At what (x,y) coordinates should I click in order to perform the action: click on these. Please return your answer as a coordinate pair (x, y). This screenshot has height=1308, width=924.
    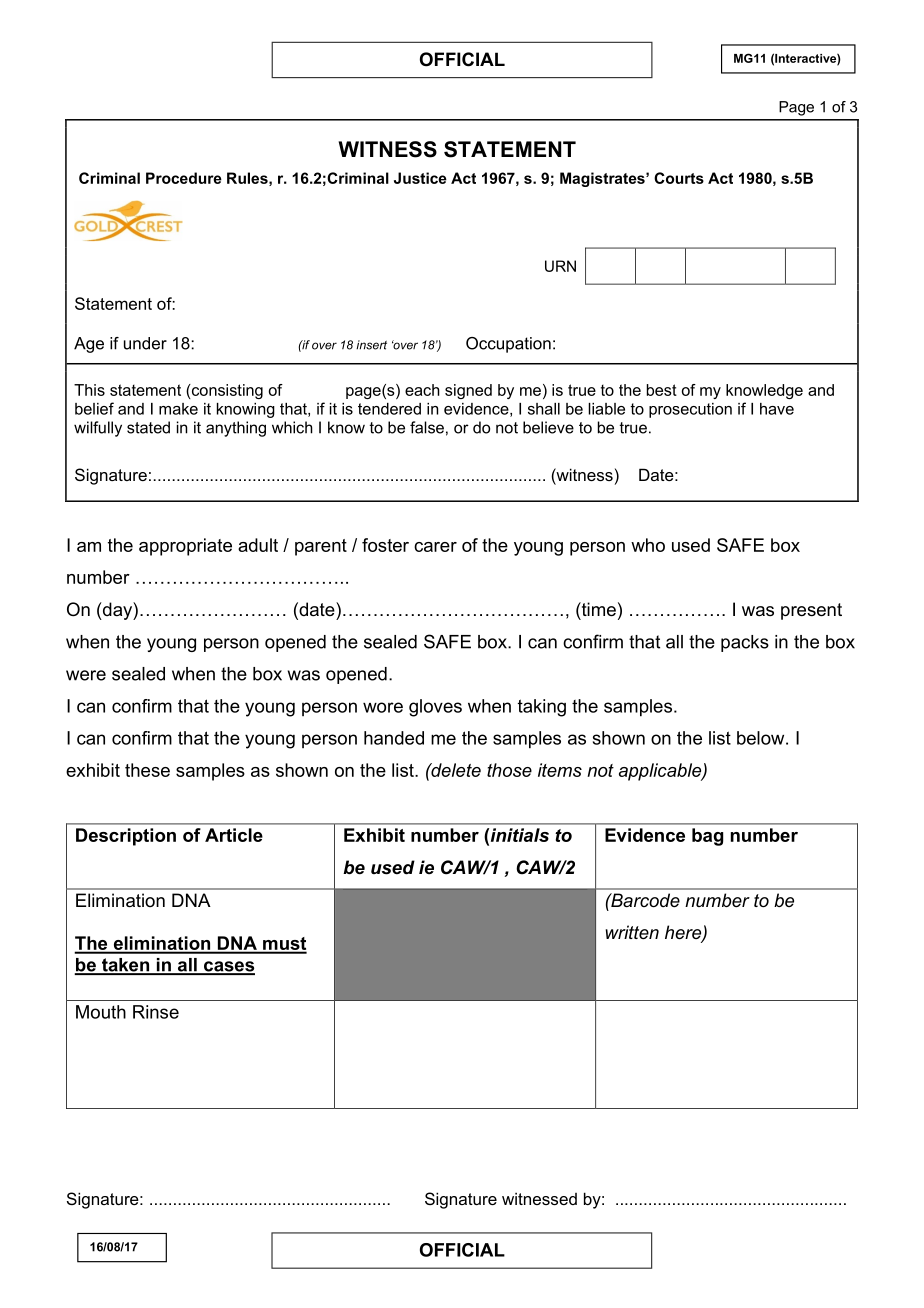
    Looking at the image, I should click on (147, 770).
